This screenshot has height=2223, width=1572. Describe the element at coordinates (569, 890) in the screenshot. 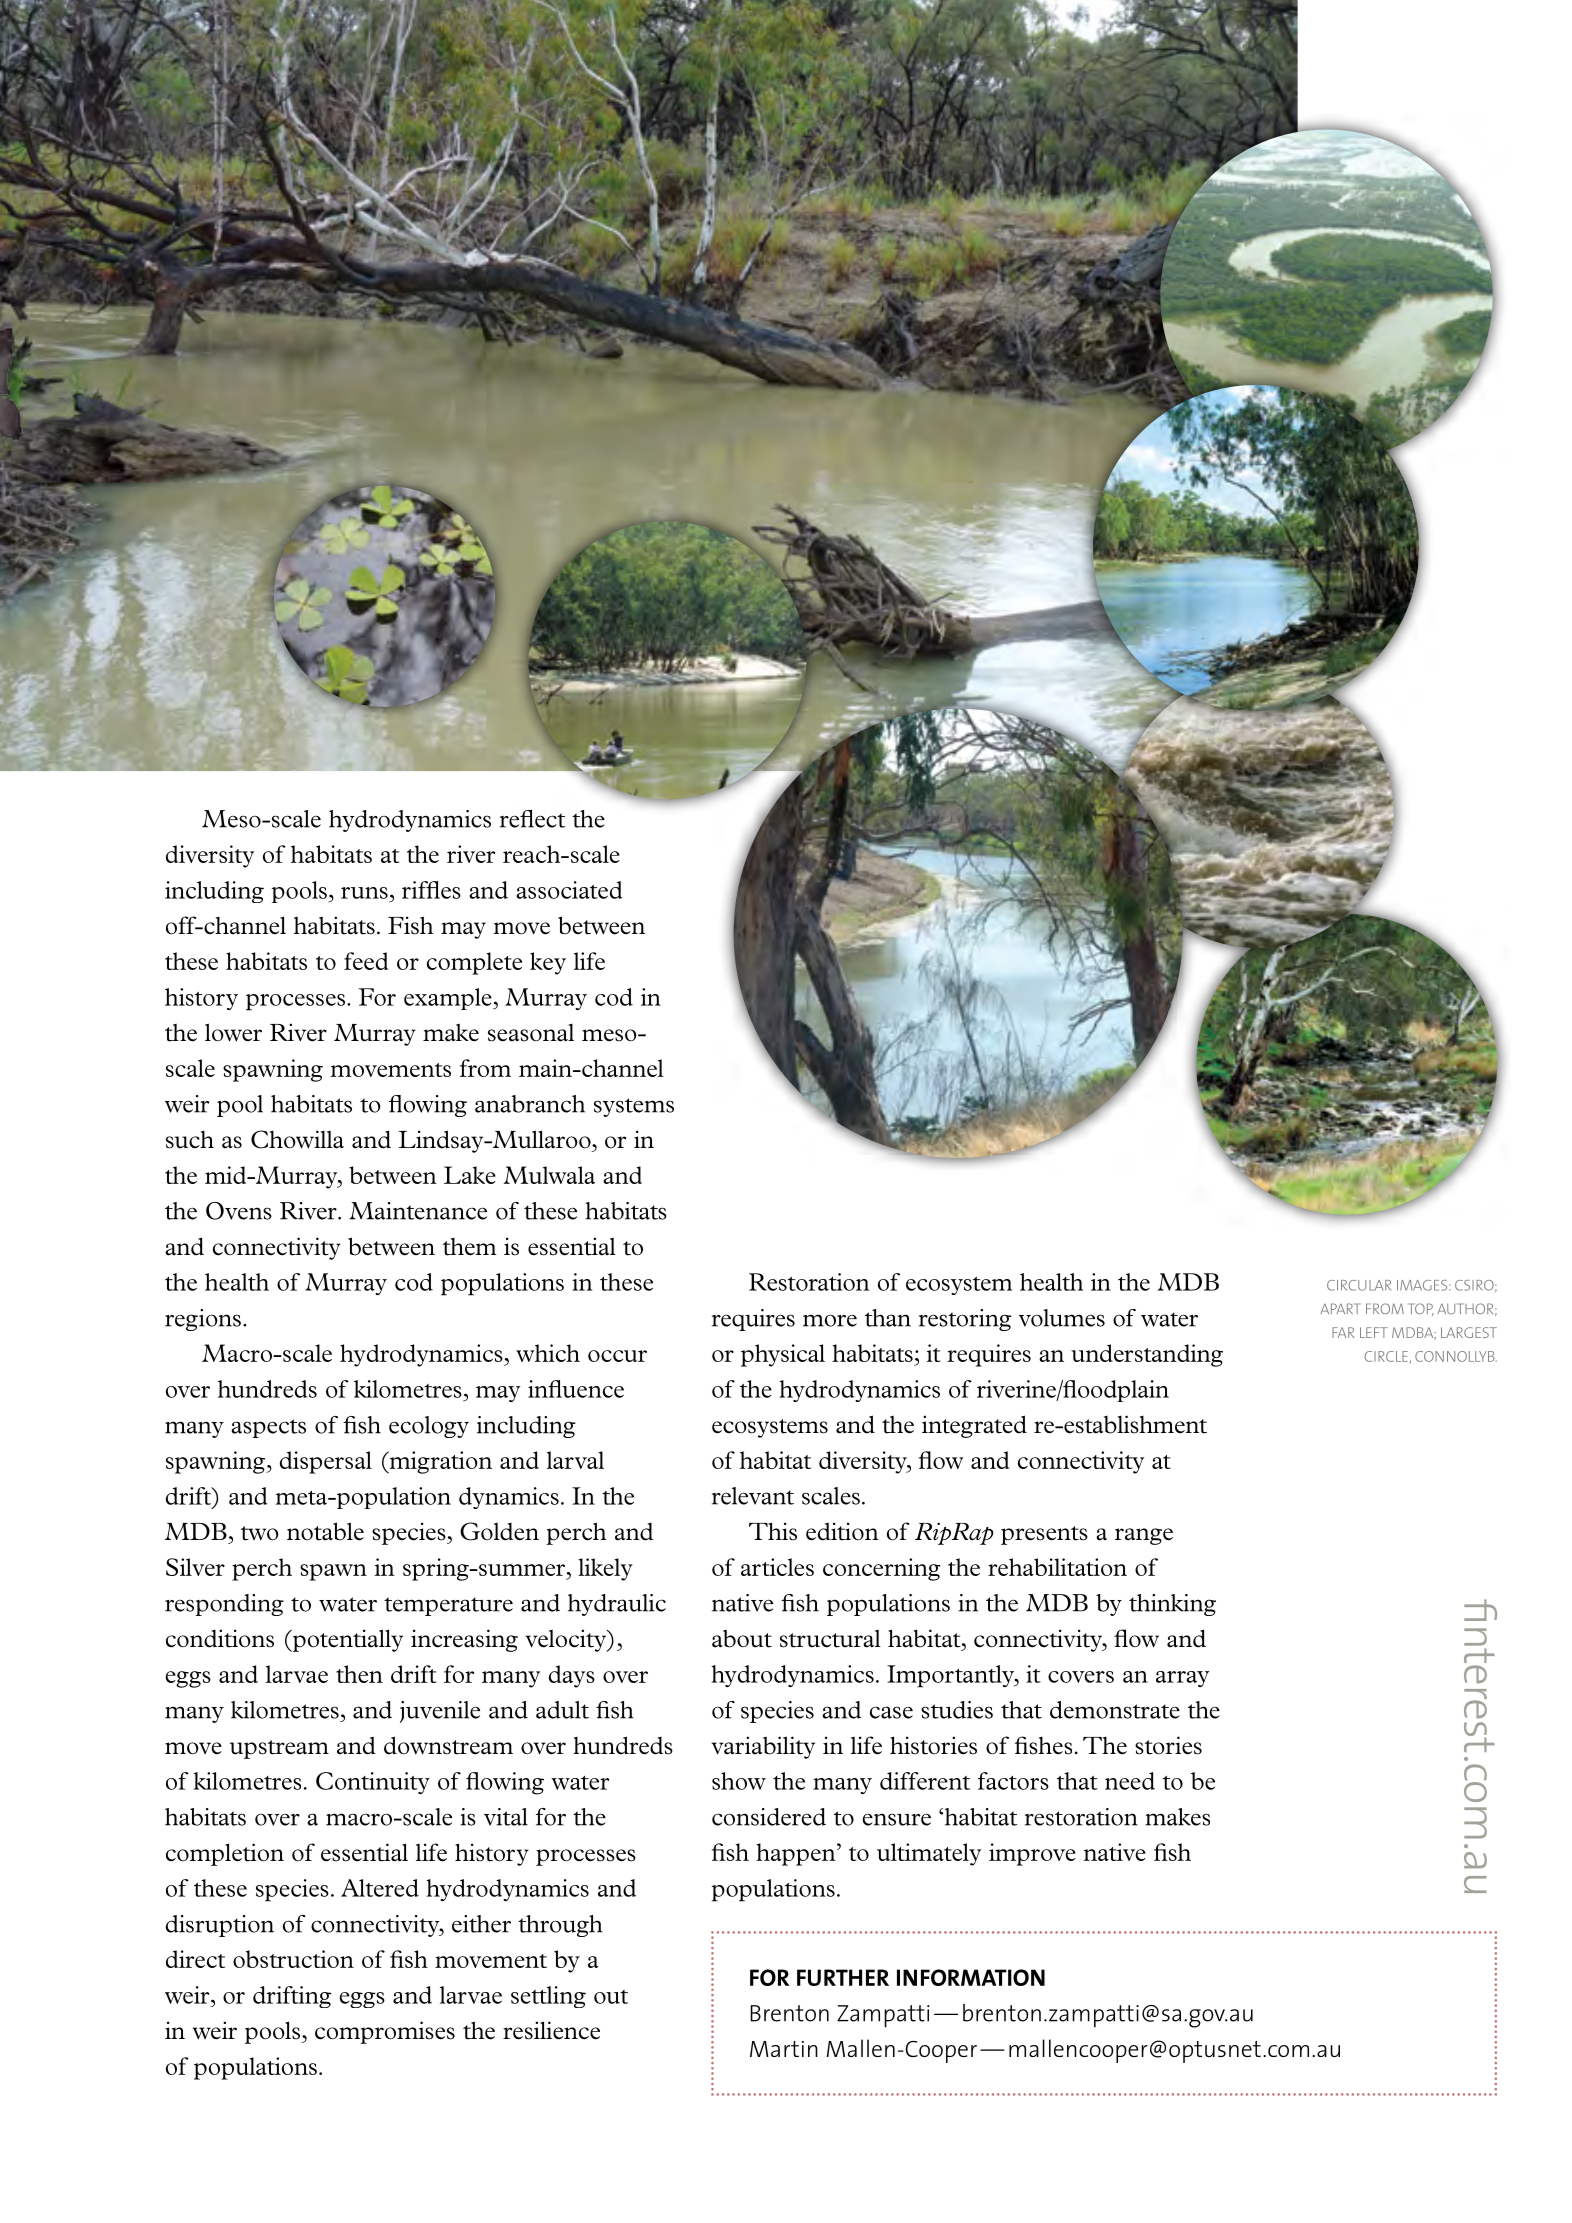

I see `associated` at that location.
